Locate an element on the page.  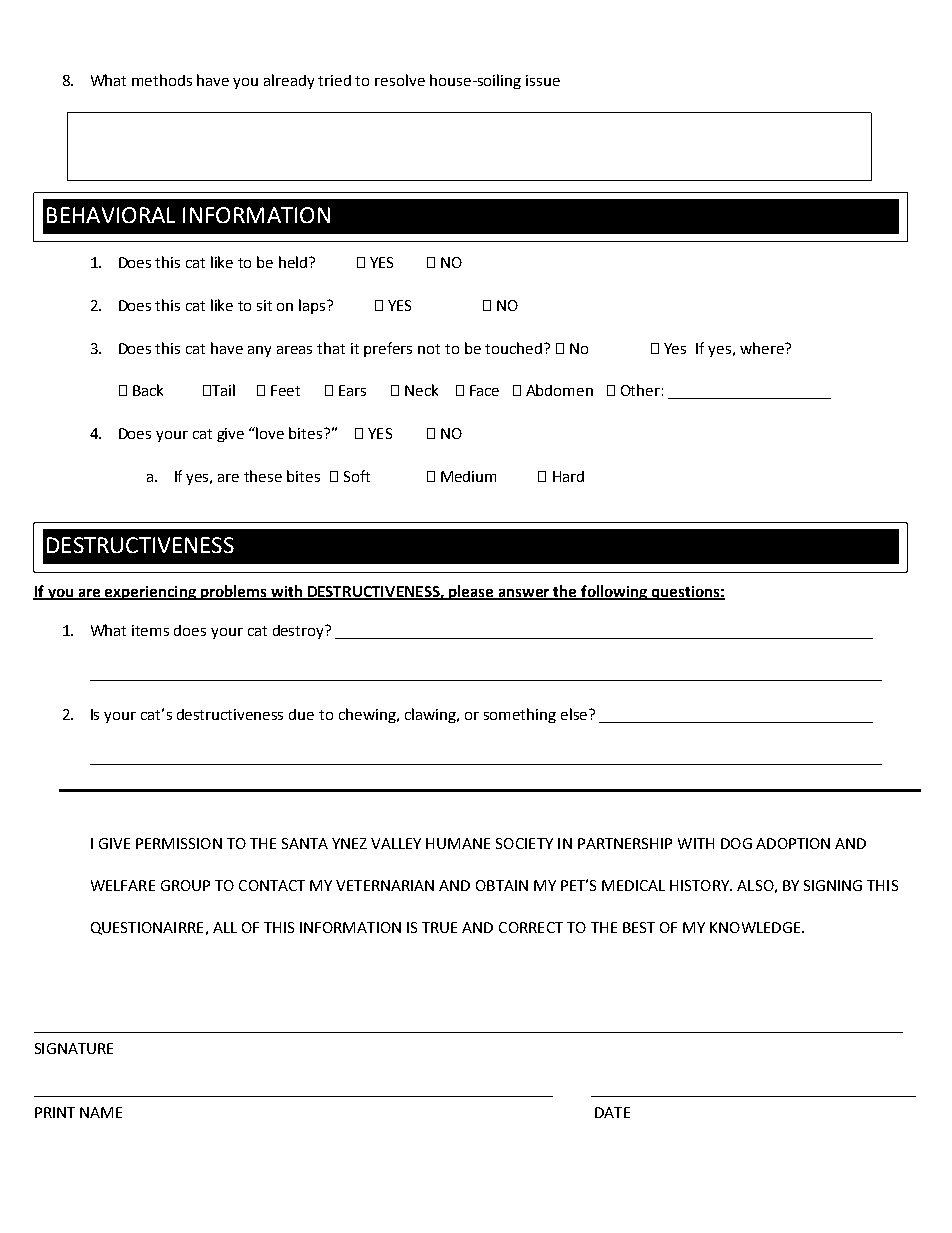
NAME is located at coordinates (101, 1112).
